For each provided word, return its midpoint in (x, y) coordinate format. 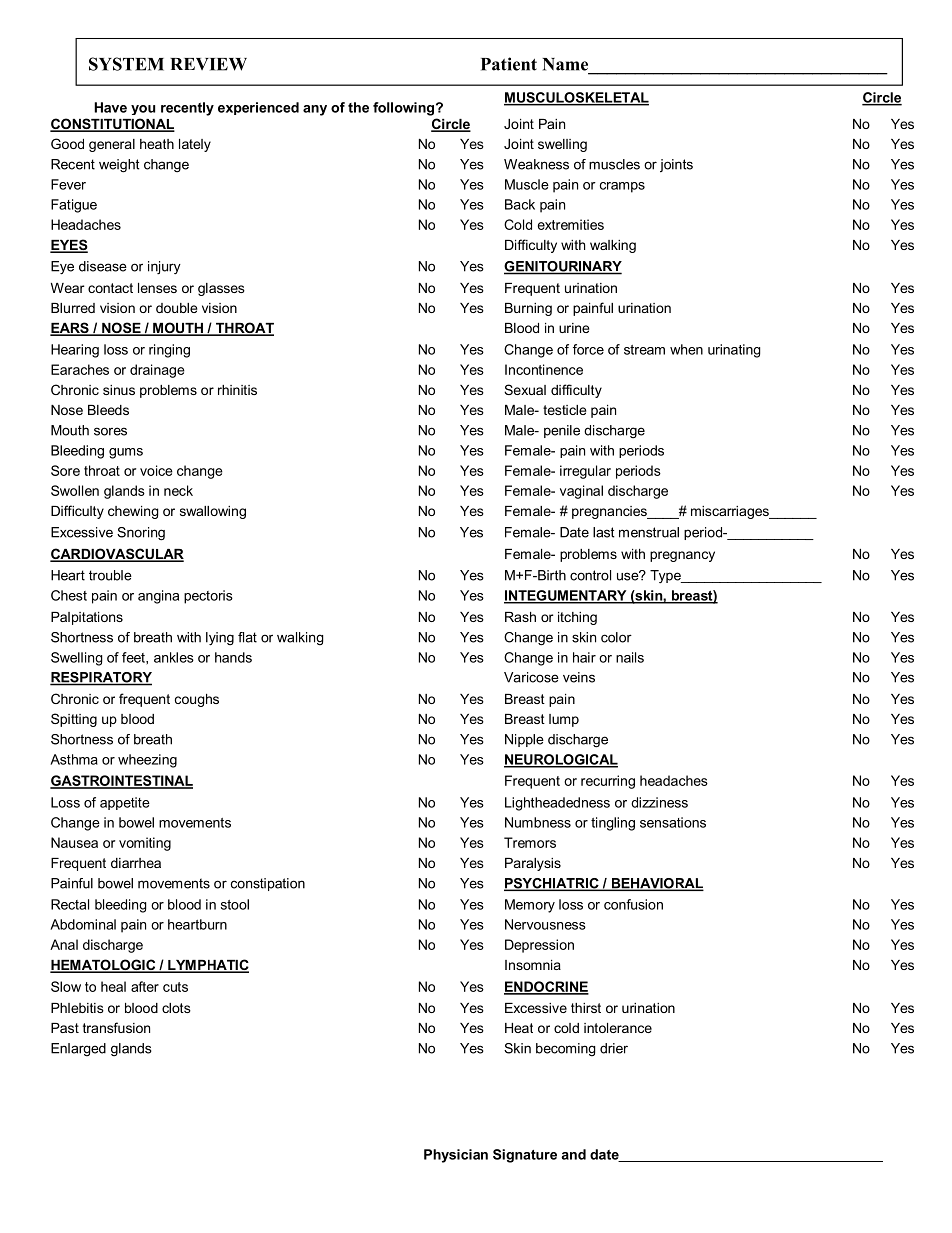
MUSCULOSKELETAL (576, 98)
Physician (456, 1156)
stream (644, 350)
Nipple (524, 740)
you (143, 110)
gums (126, 453)
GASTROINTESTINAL (121, 781)
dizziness (659, 802)
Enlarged (78, 1049)
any (315, 110)
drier (614, 1048)
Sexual (525, 389)
